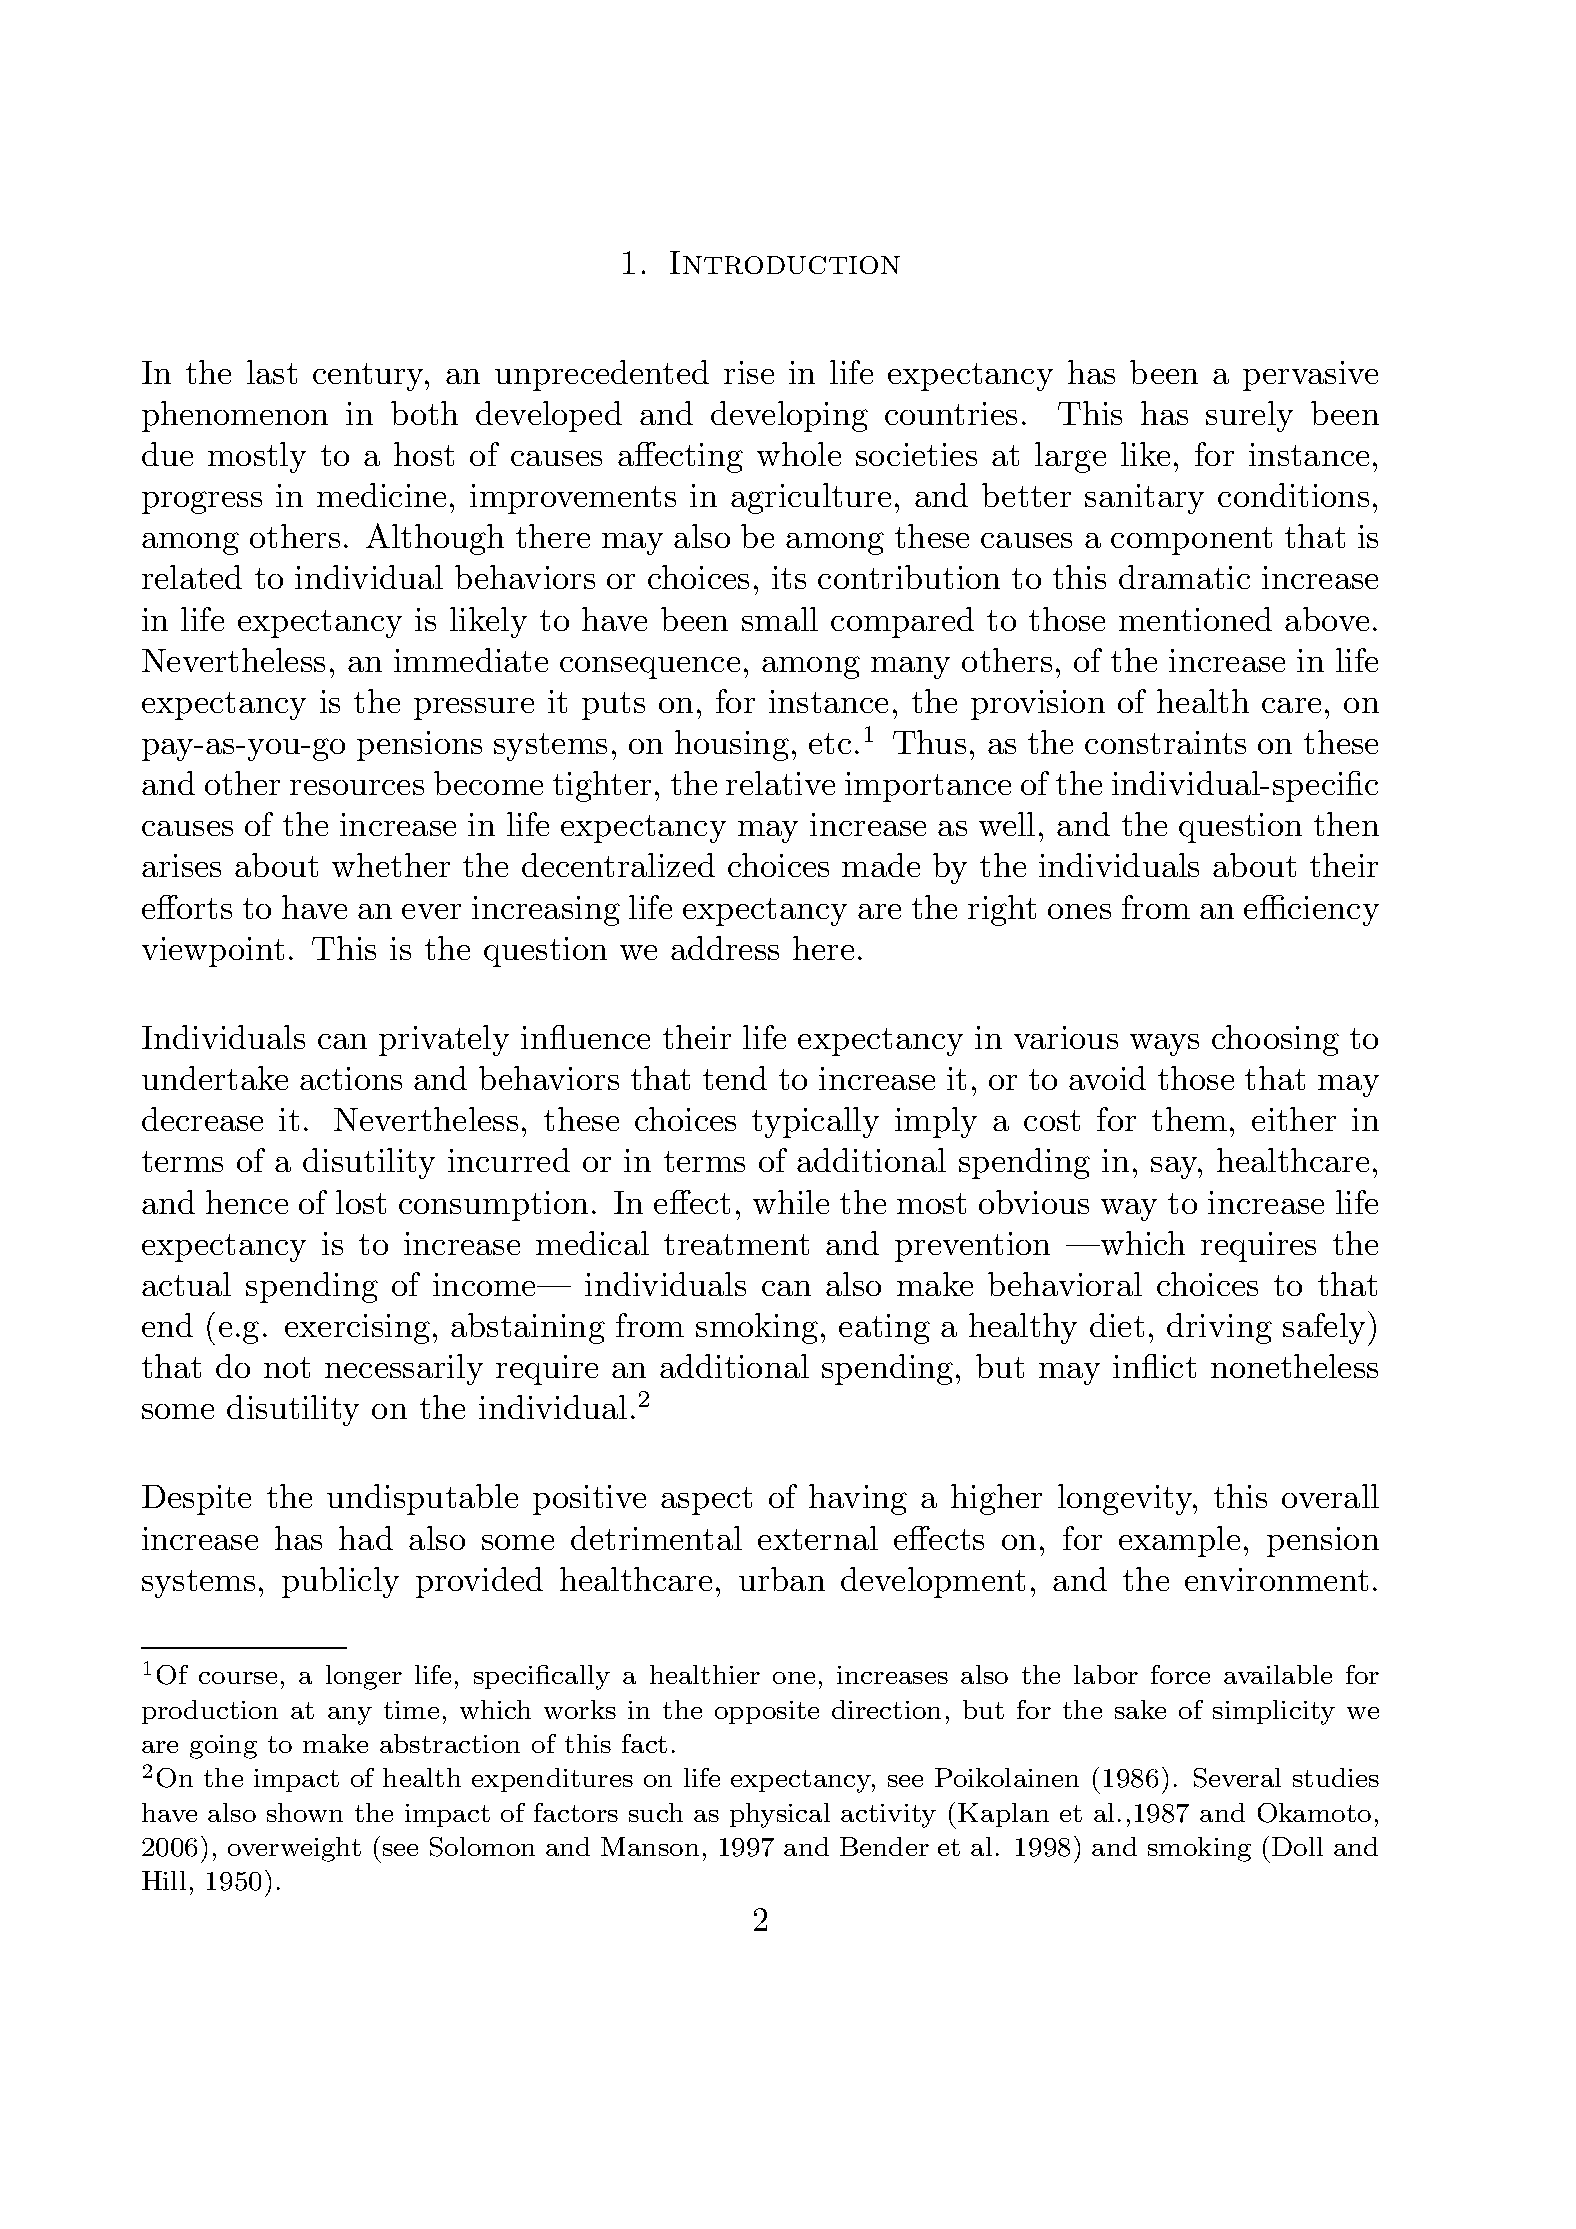 This page has width=1576, height=2229. I want to click on surely, so click(1249, 416).
